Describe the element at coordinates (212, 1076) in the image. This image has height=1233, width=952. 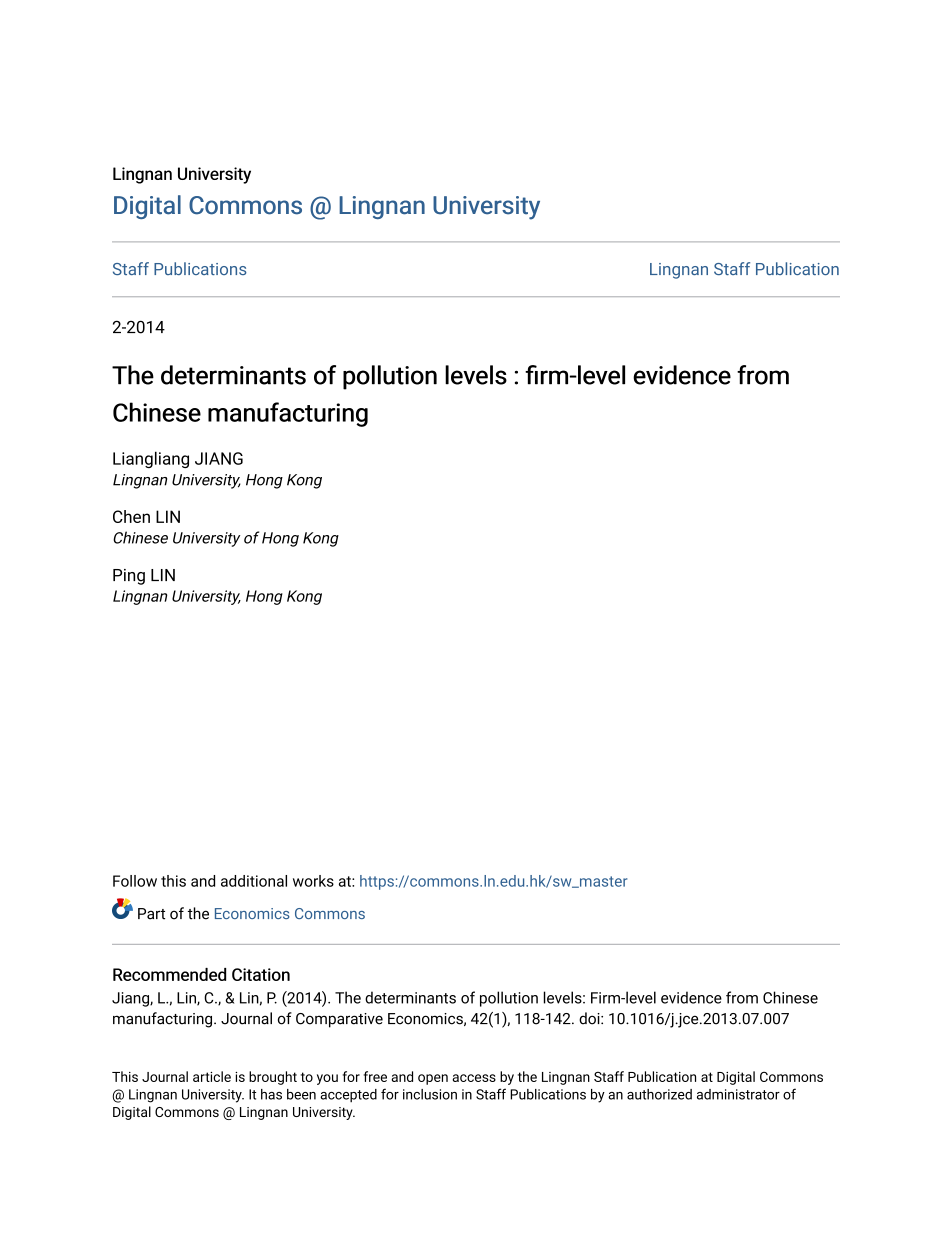
I see `article` at that location.
